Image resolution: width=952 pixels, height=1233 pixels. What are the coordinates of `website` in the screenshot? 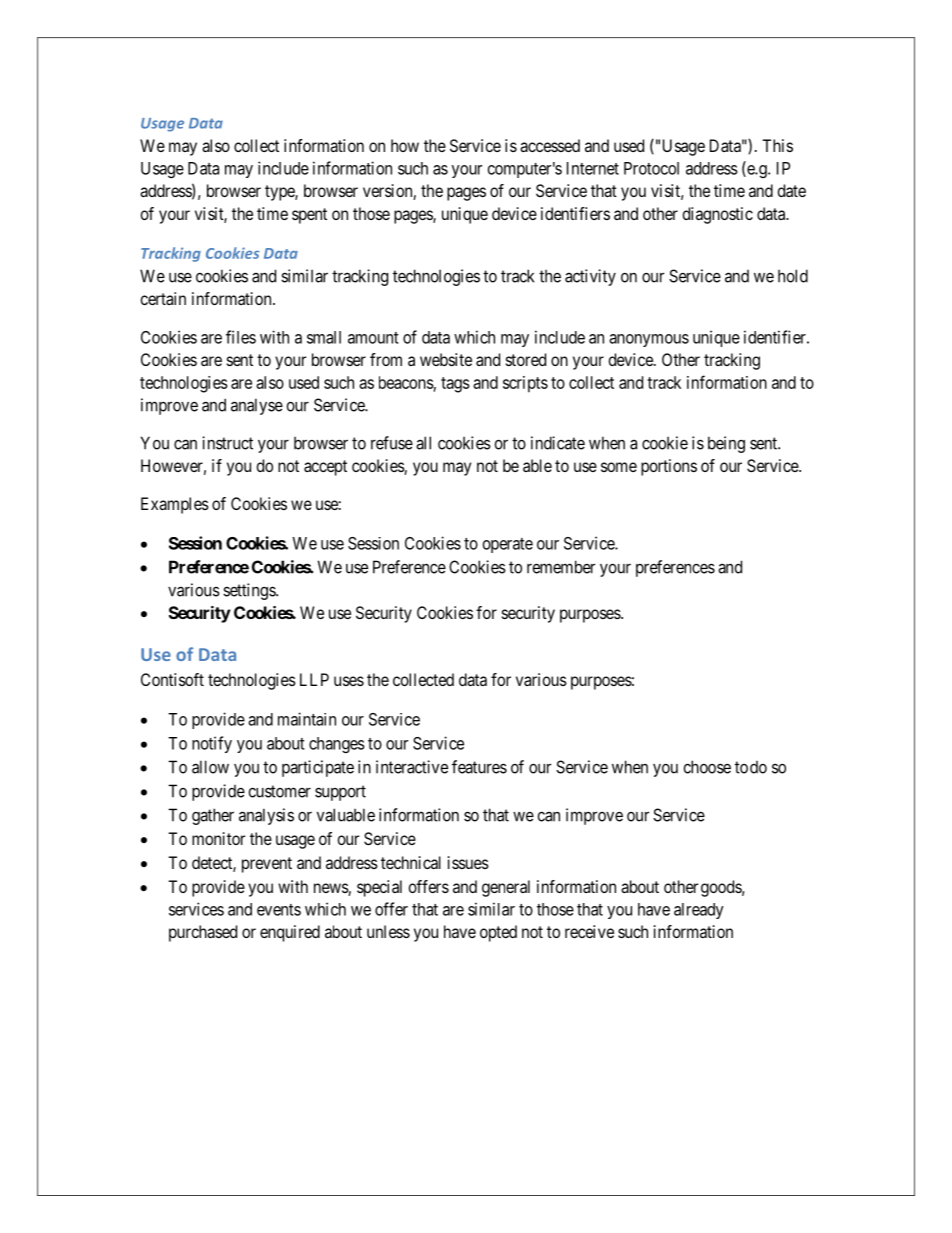 It's located at (446, 359).
